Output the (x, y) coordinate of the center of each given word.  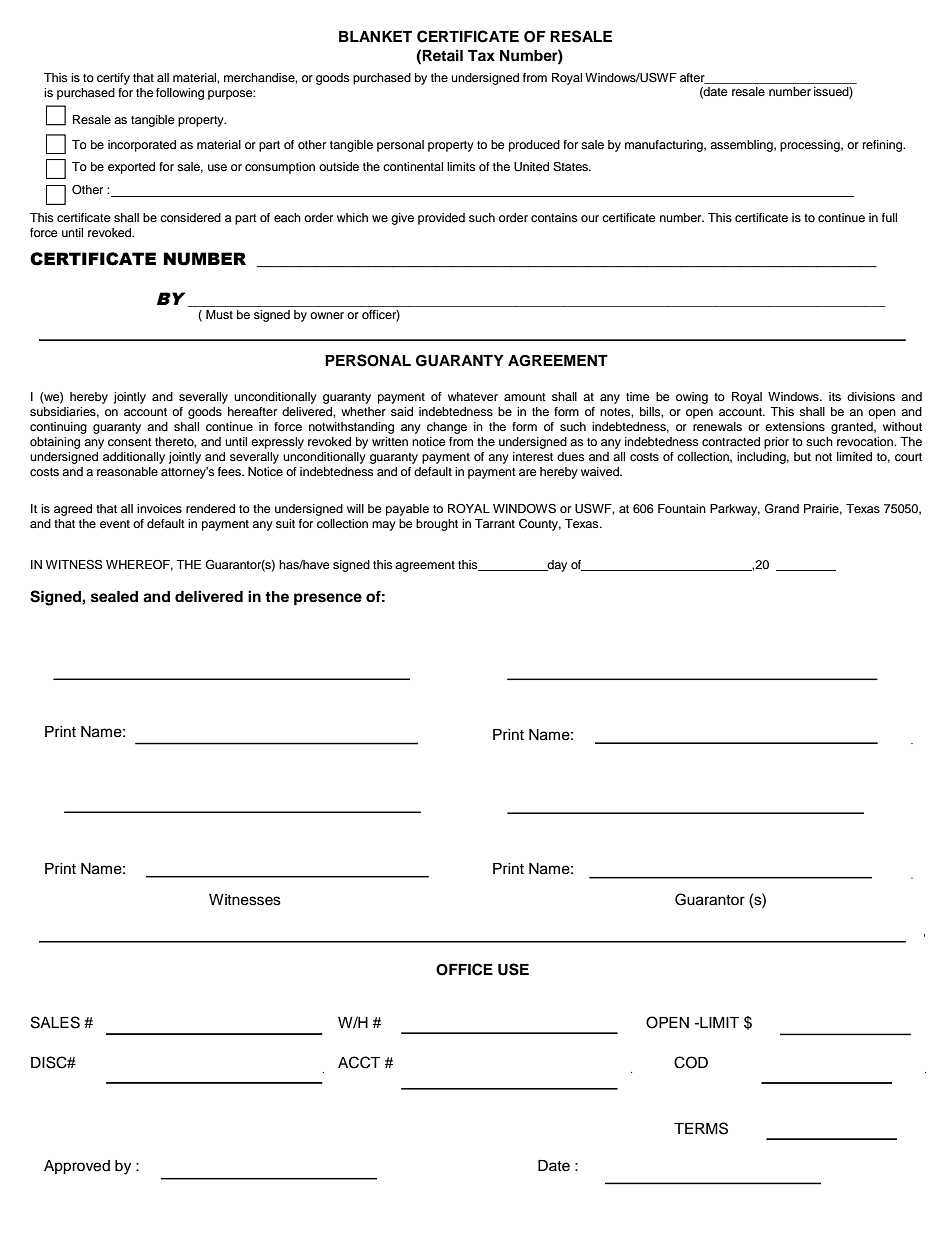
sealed (114, 597)
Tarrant (495, 523)
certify (113, 79)
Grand (782, 508)
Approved (77, 1167)
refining (883, 146)
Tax (481, 55)
